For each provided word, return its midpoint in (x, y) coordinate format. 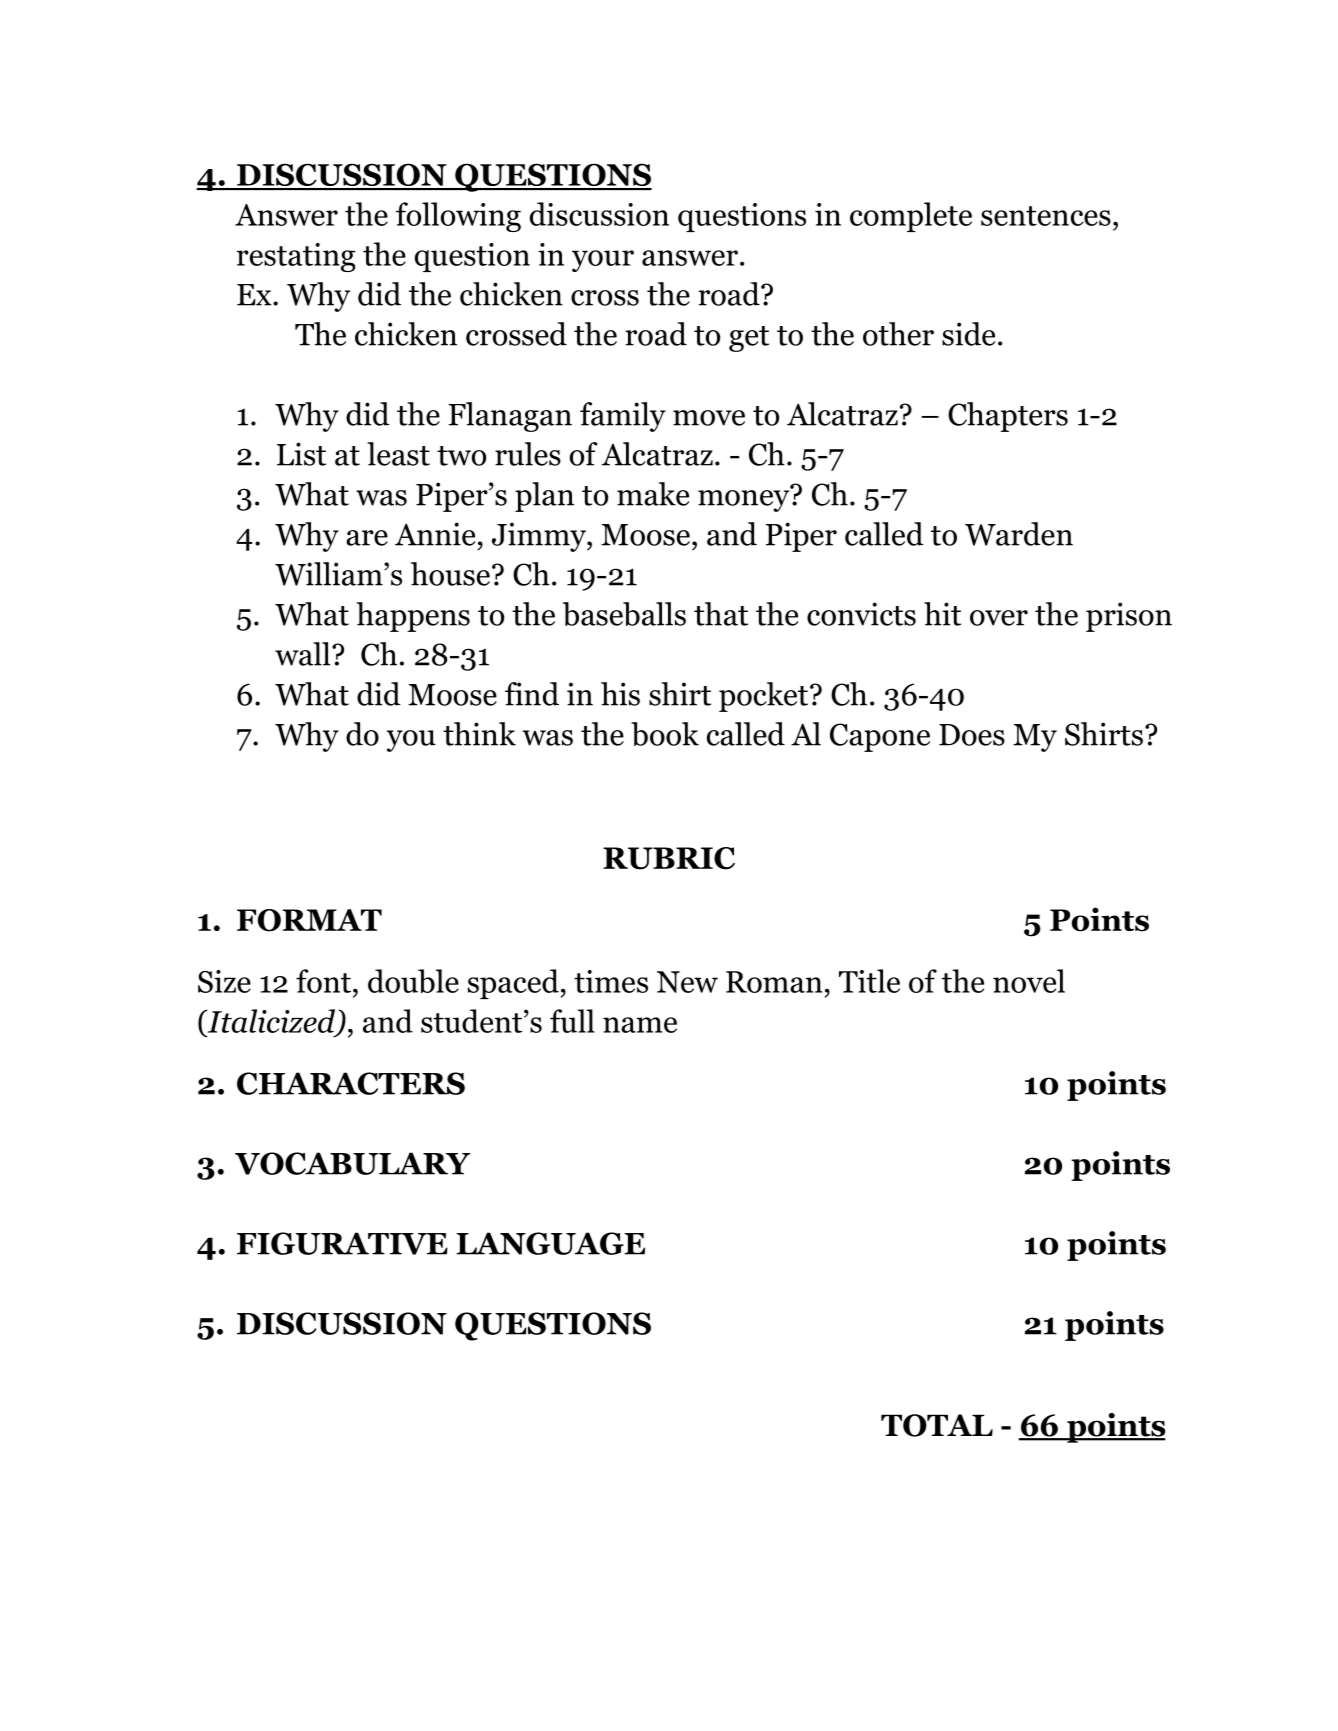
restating (296, 257)
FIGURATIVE (342, 1243)
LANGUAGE (550, 1243)
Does (972, 735)
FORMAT (309, 920)
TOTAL (937, 1425)
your (603, 261)
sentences (1046, 216)
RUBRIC (669, 858)
